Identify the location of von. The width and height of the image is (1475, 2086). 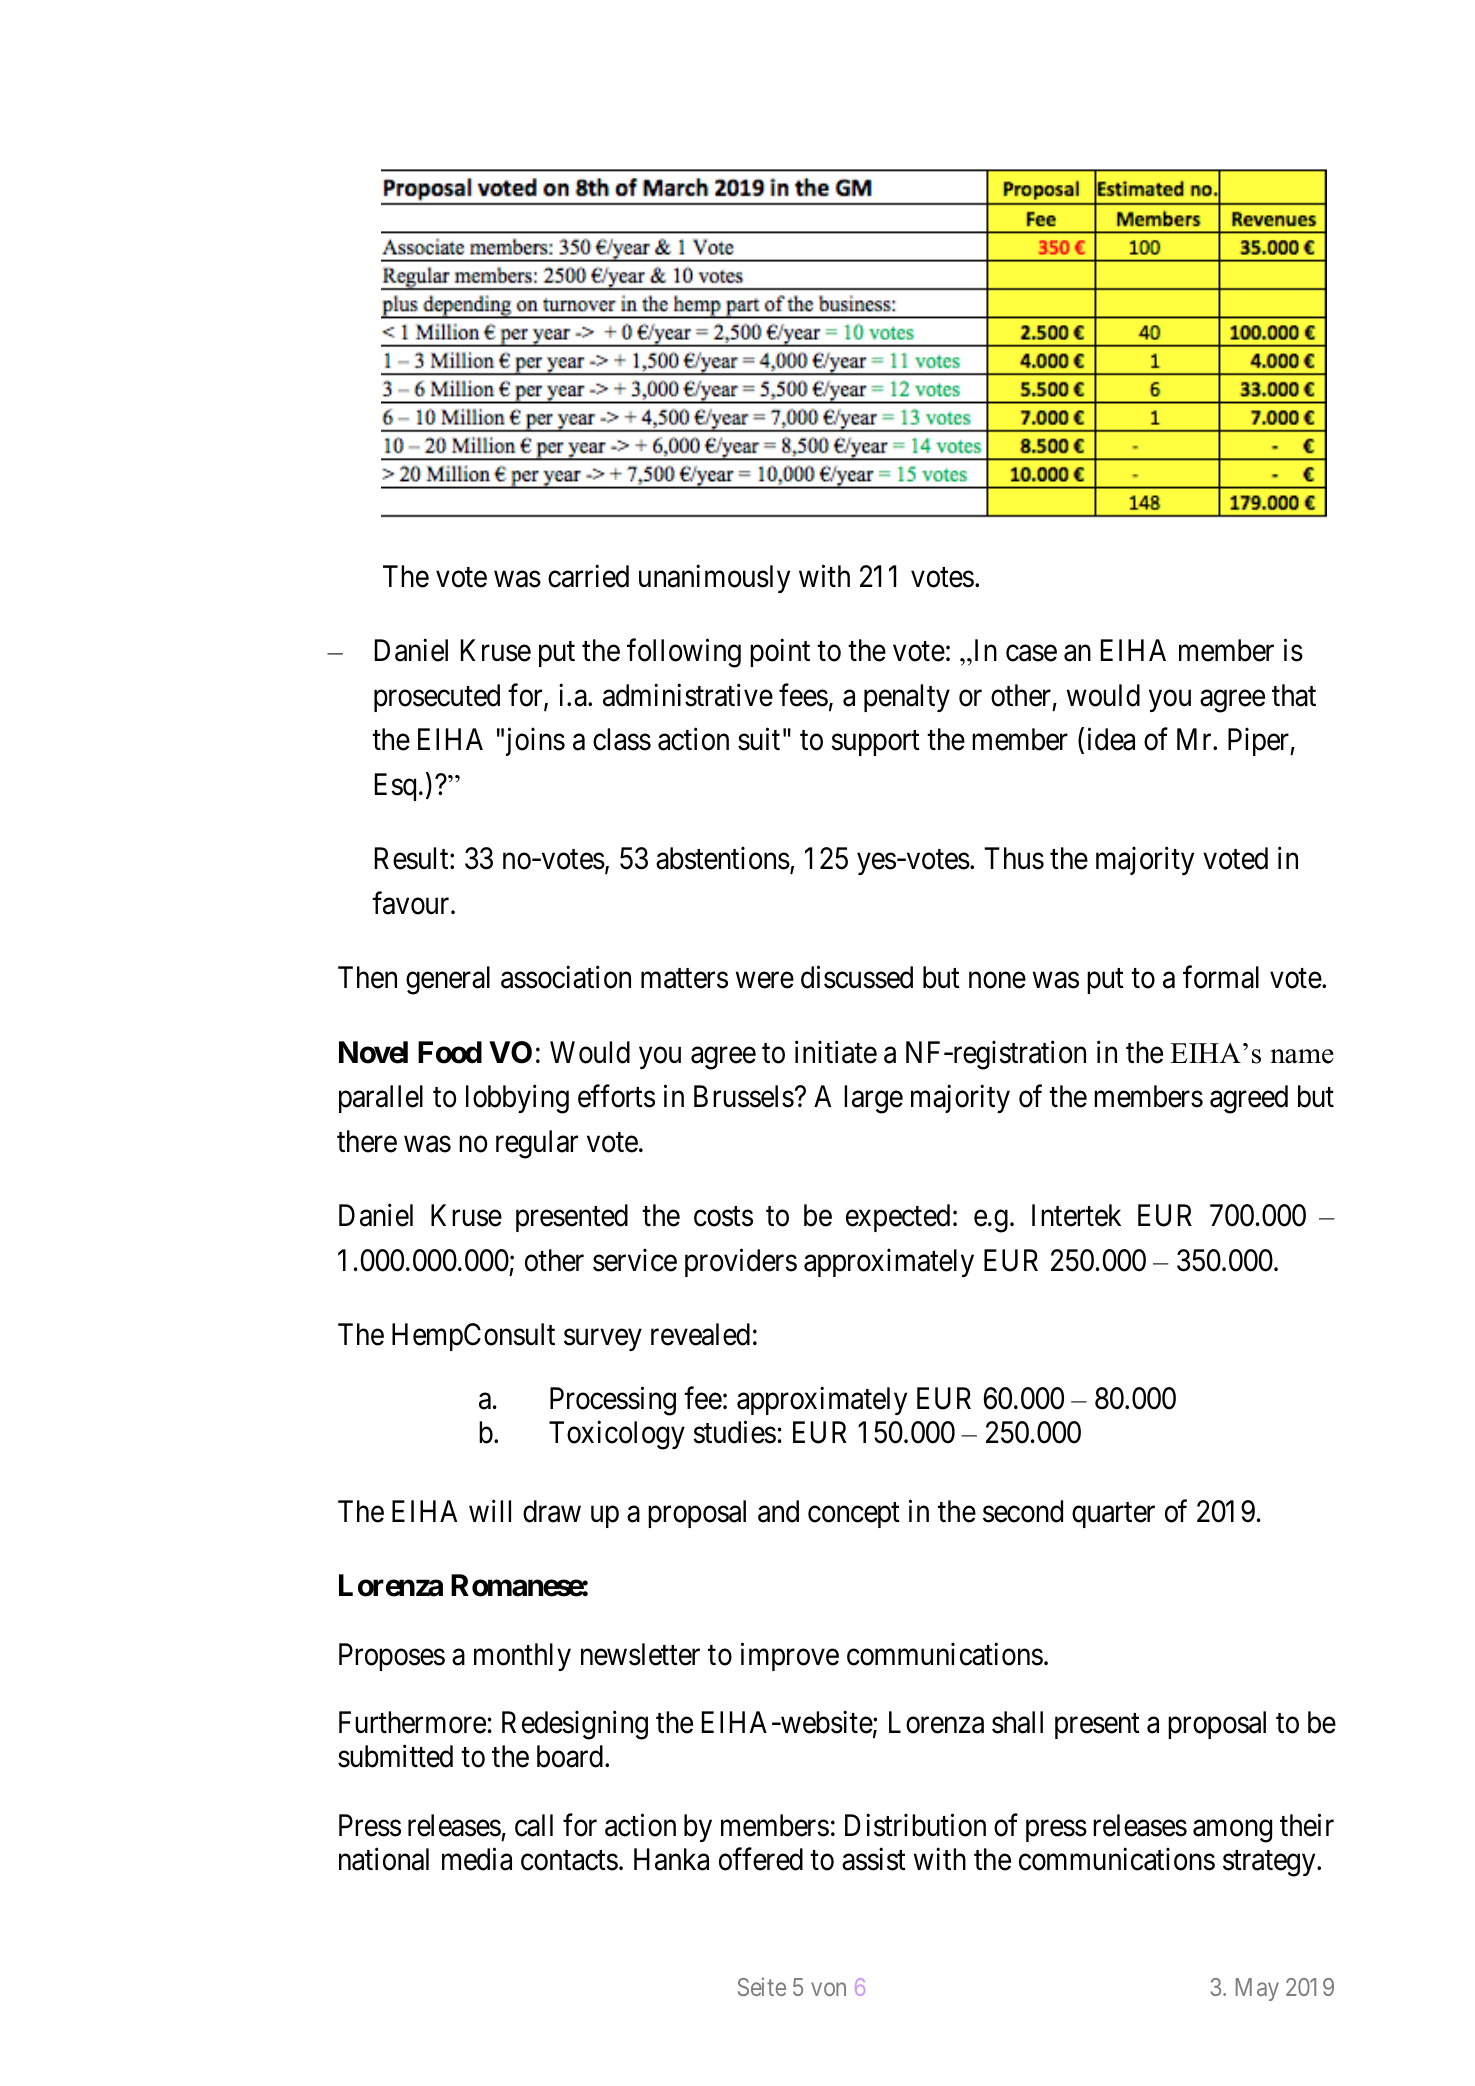
(828, 1989).
